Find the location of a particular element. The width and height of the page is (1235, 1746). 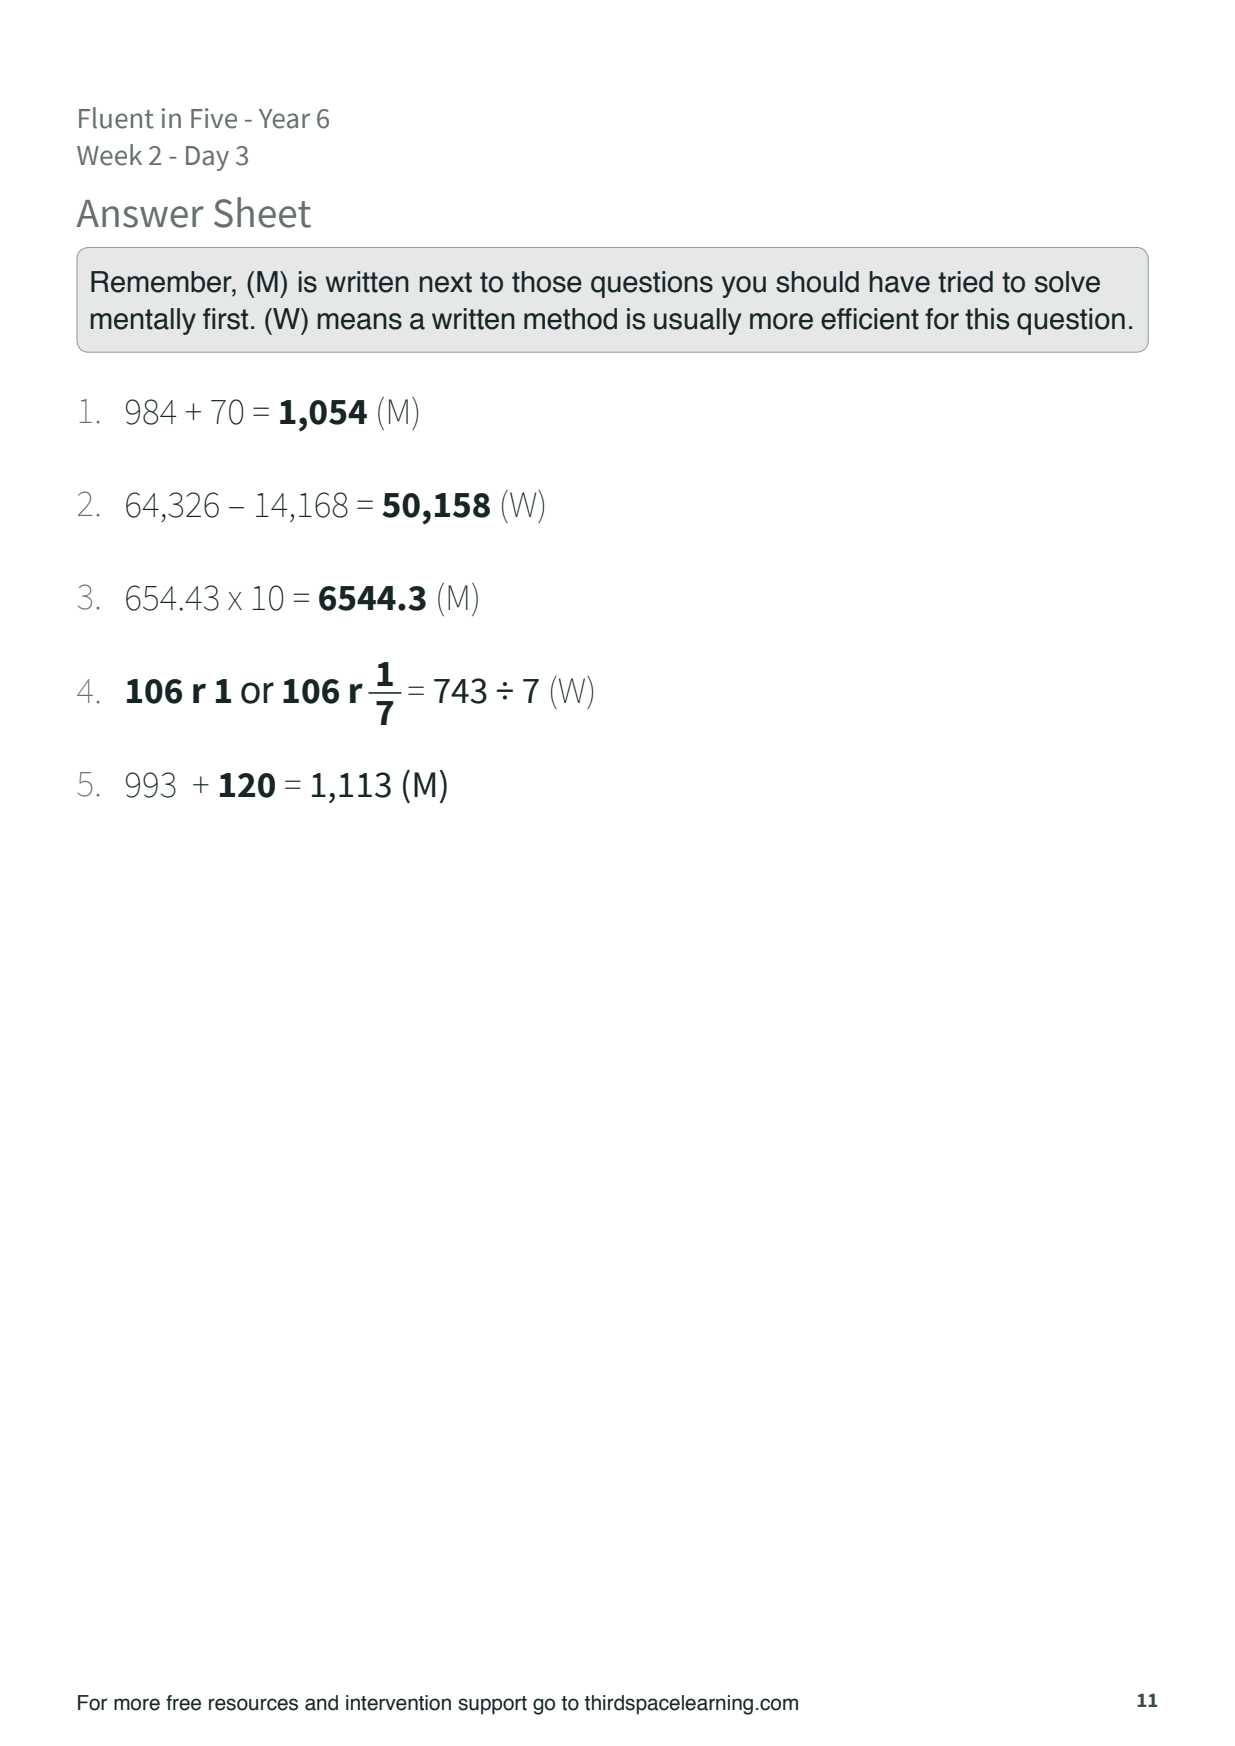

means is located at coordinates (360, 321).
